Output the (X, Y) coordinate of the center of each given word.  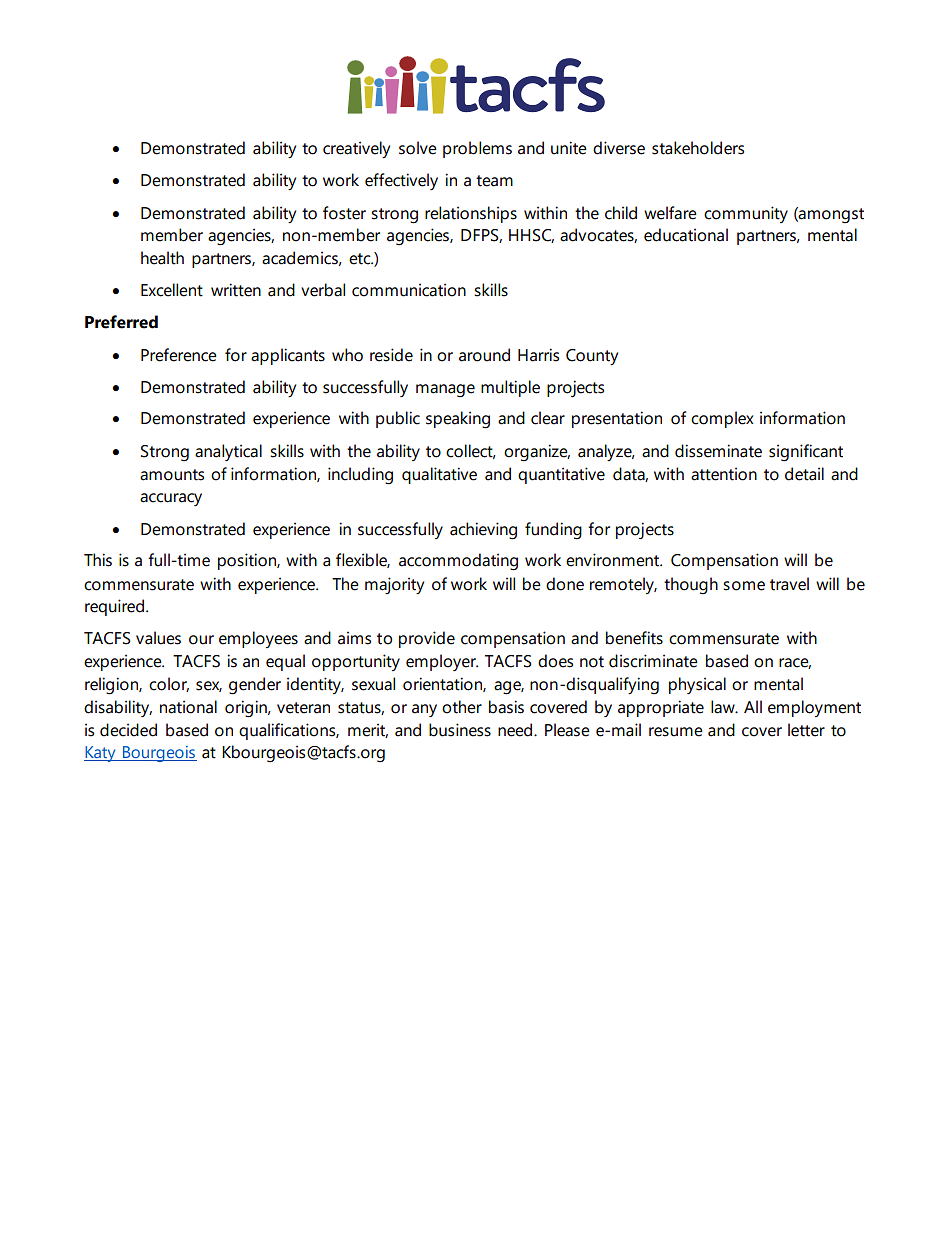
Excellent (172, 290)
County (592, 357)
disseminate (718, 451)
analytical (228, 452)
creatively (356, 149)
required (114, 607)
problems (477, 149)
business (460, 730)
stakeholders (698, 148)
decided (128, 730)
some (744, 586)
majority (394, 585)
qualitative (439, 475)
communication (409, 290)
